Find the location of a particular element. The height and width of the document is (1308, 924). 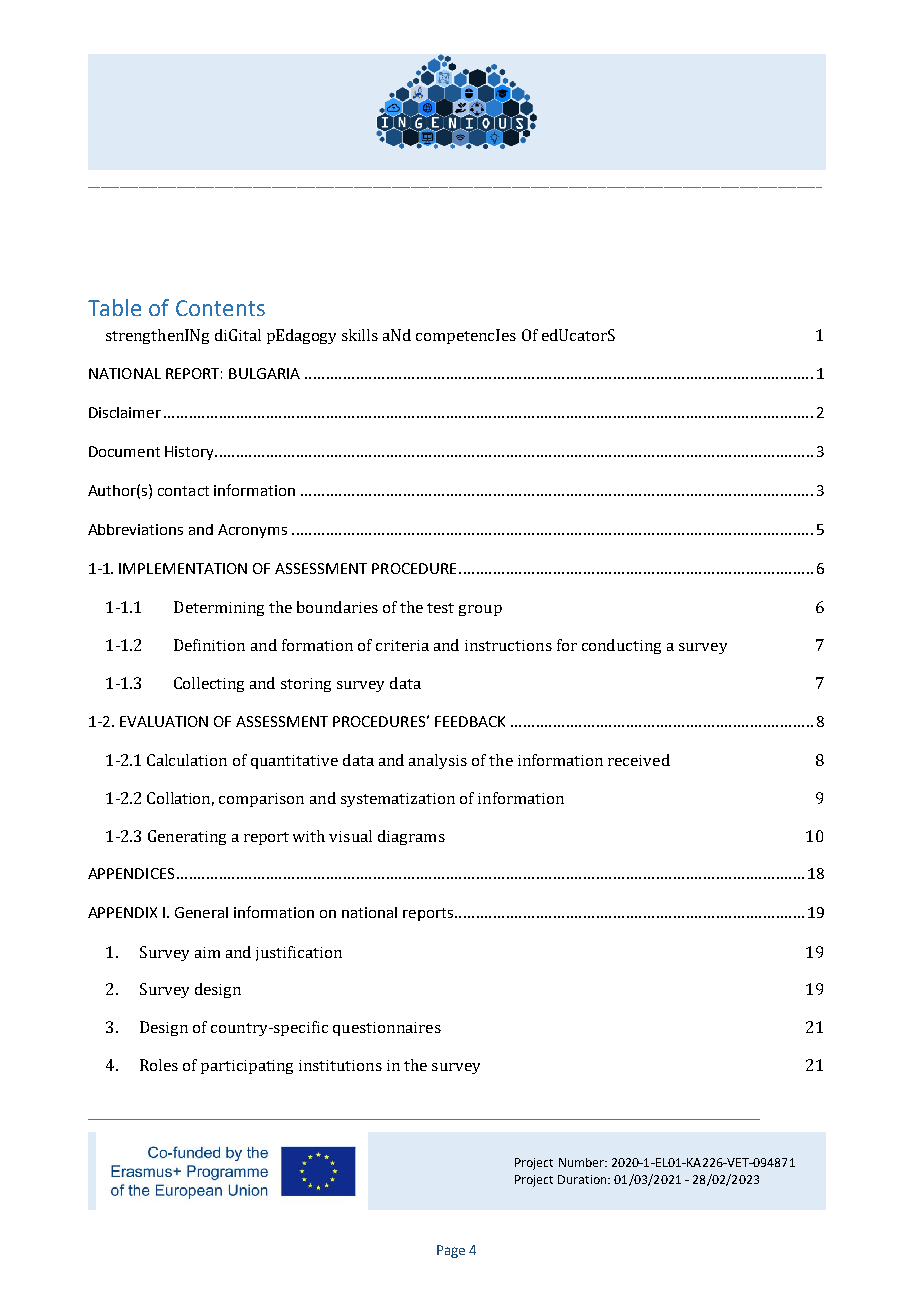

group is located at coordinates (480, 610).
